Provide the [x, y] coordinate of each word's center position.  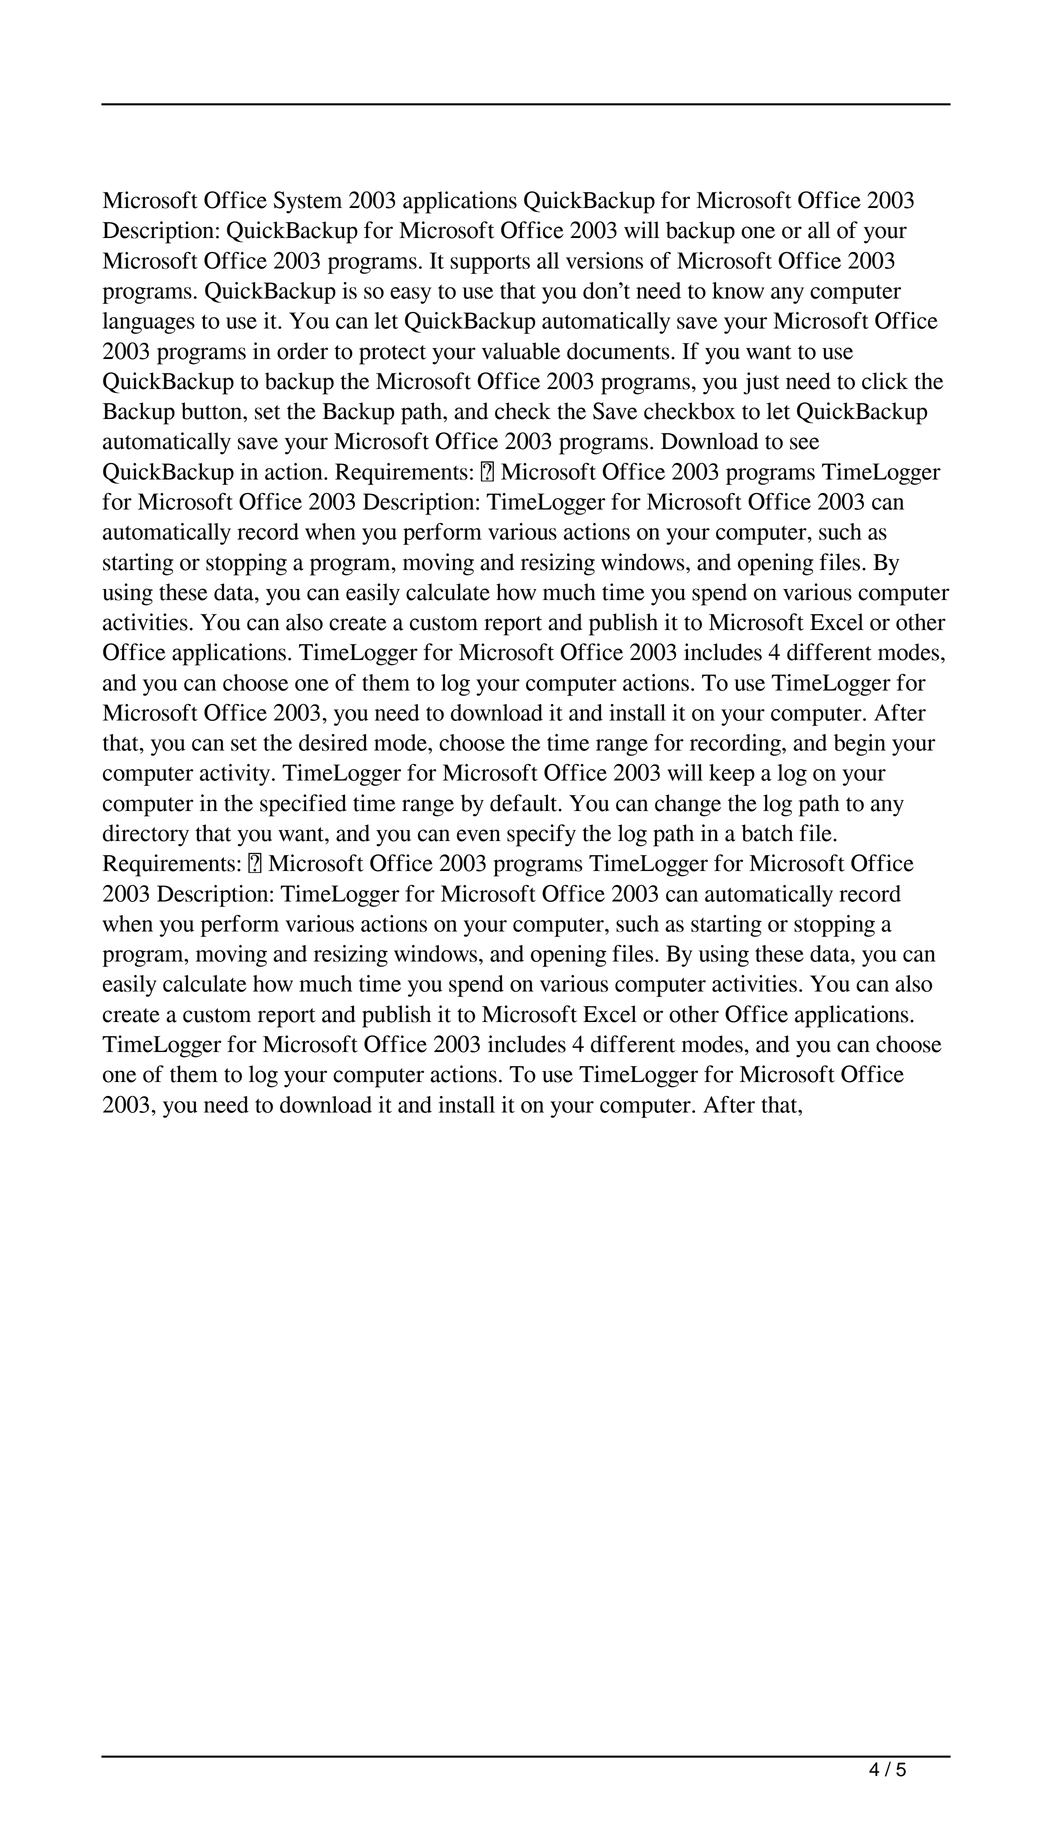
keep [732, 775]
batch [767, 833]
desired [333, 742]
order [302, 351]
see [804, 443]
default [524, 803]
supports [490, 264]
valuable [521, 351]
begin [860, 745]
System [308, 202]
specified [303, 805]
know [738, 290]
